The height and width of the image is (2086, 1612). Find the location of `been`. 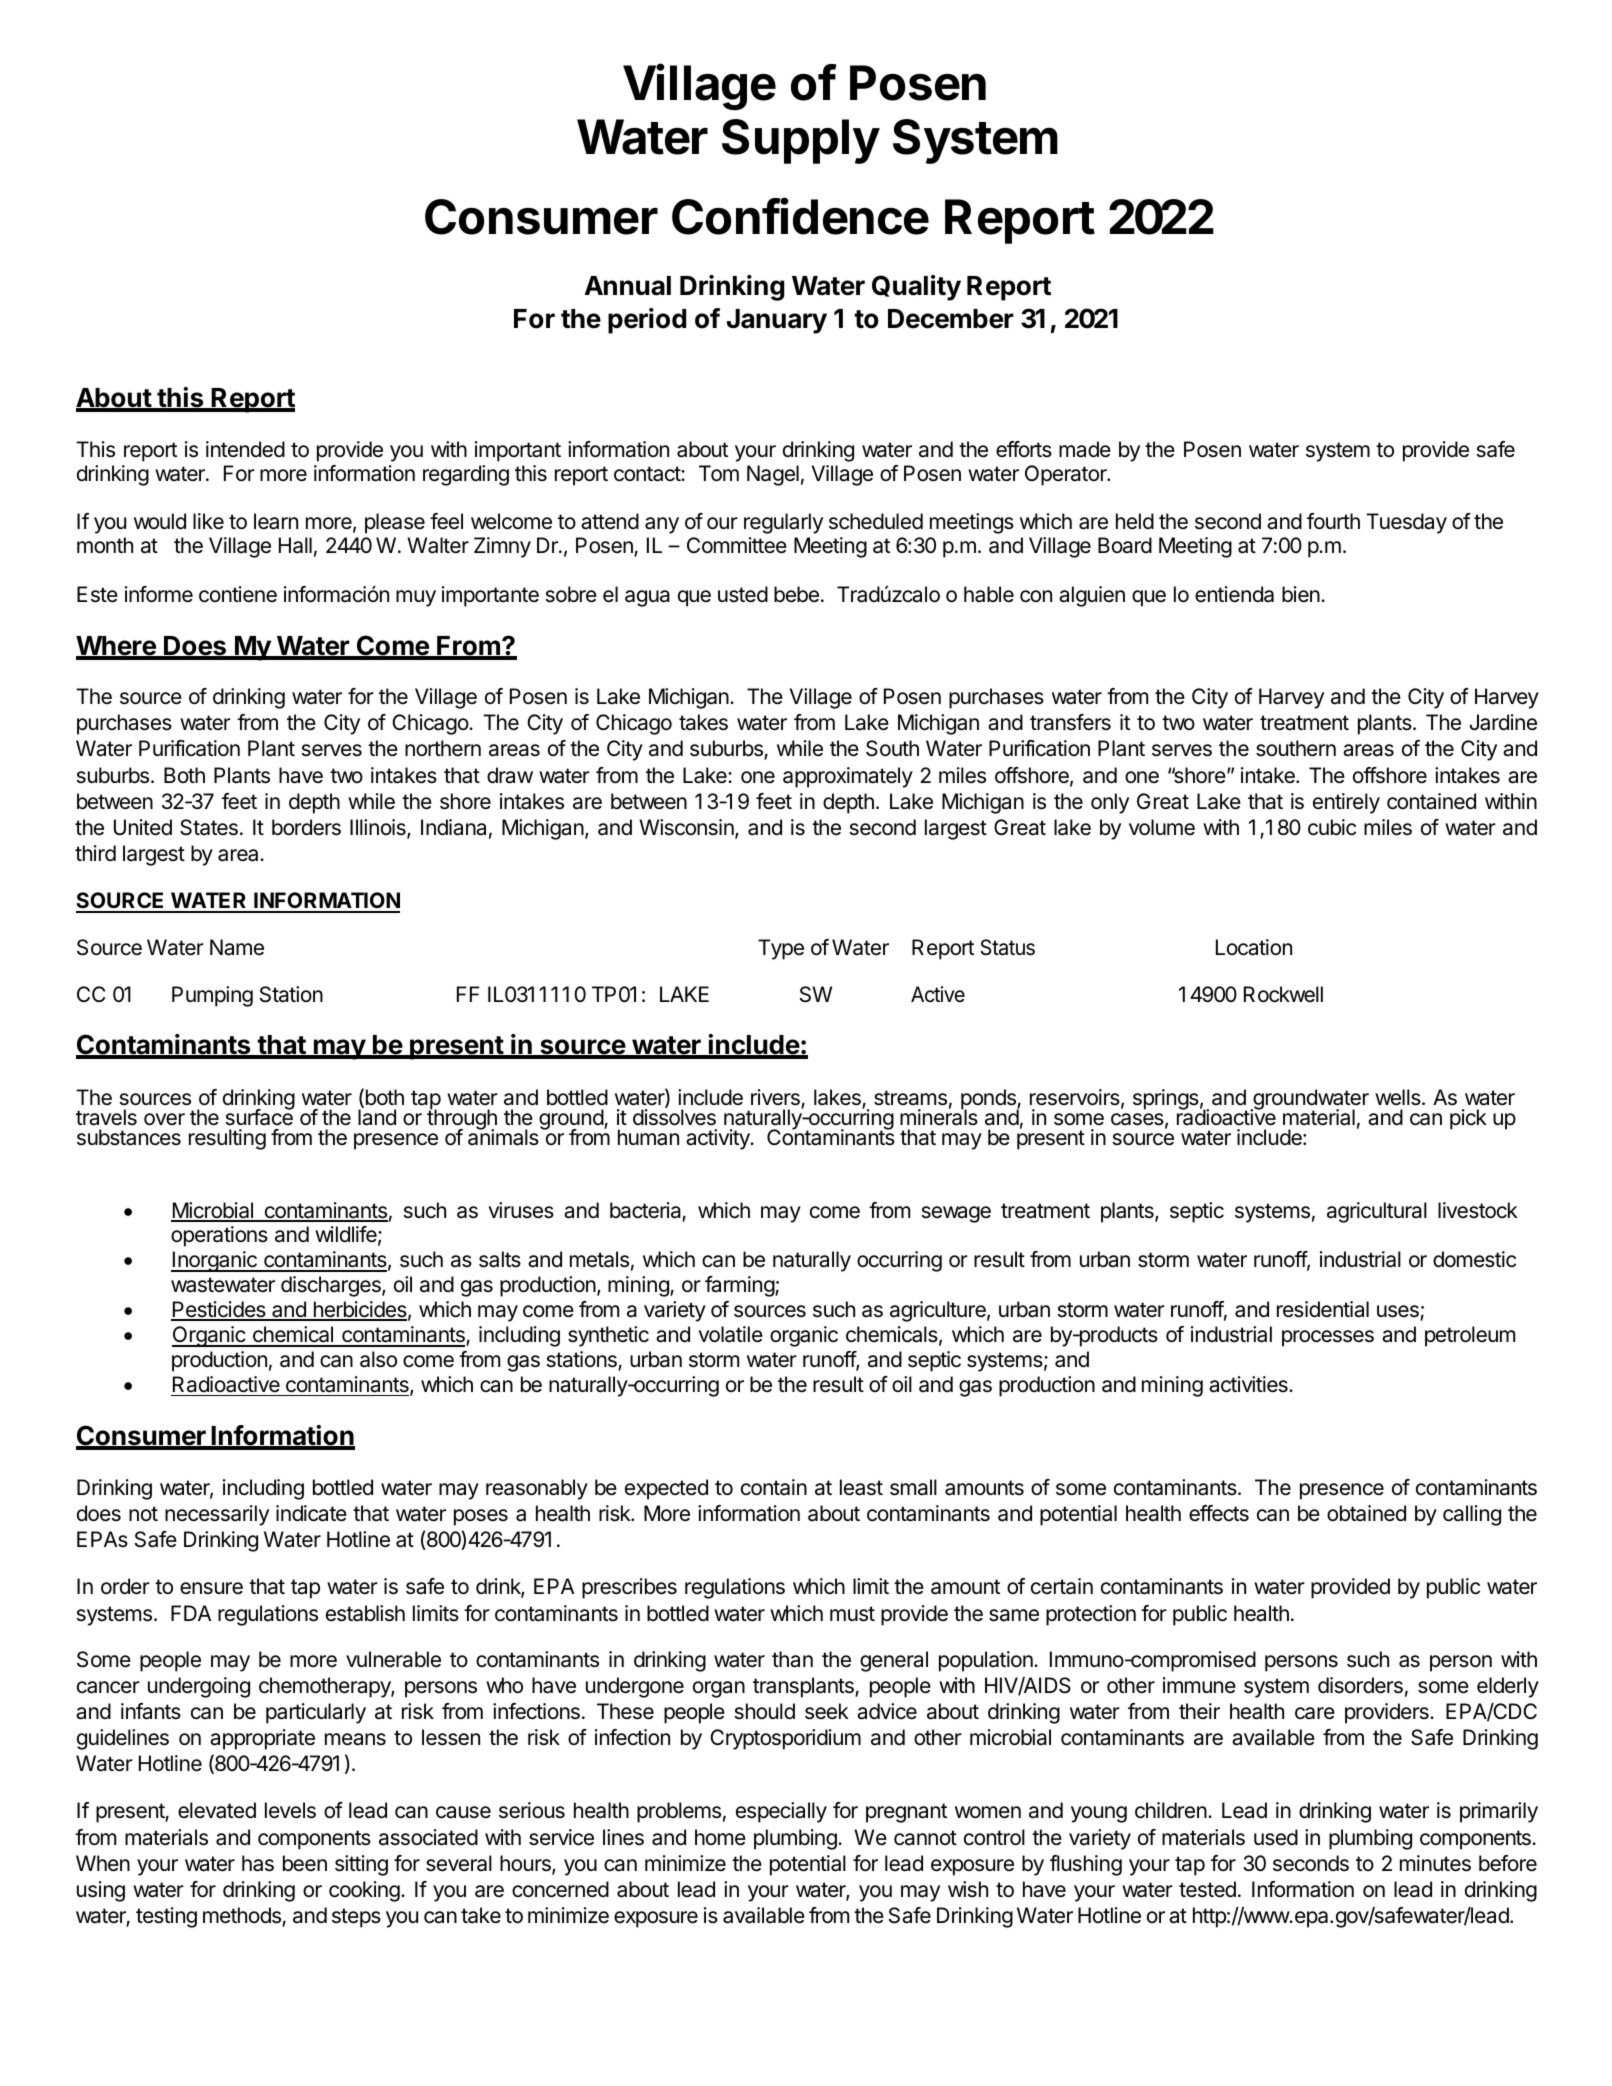

been is located at coordinates (305, 1863).
